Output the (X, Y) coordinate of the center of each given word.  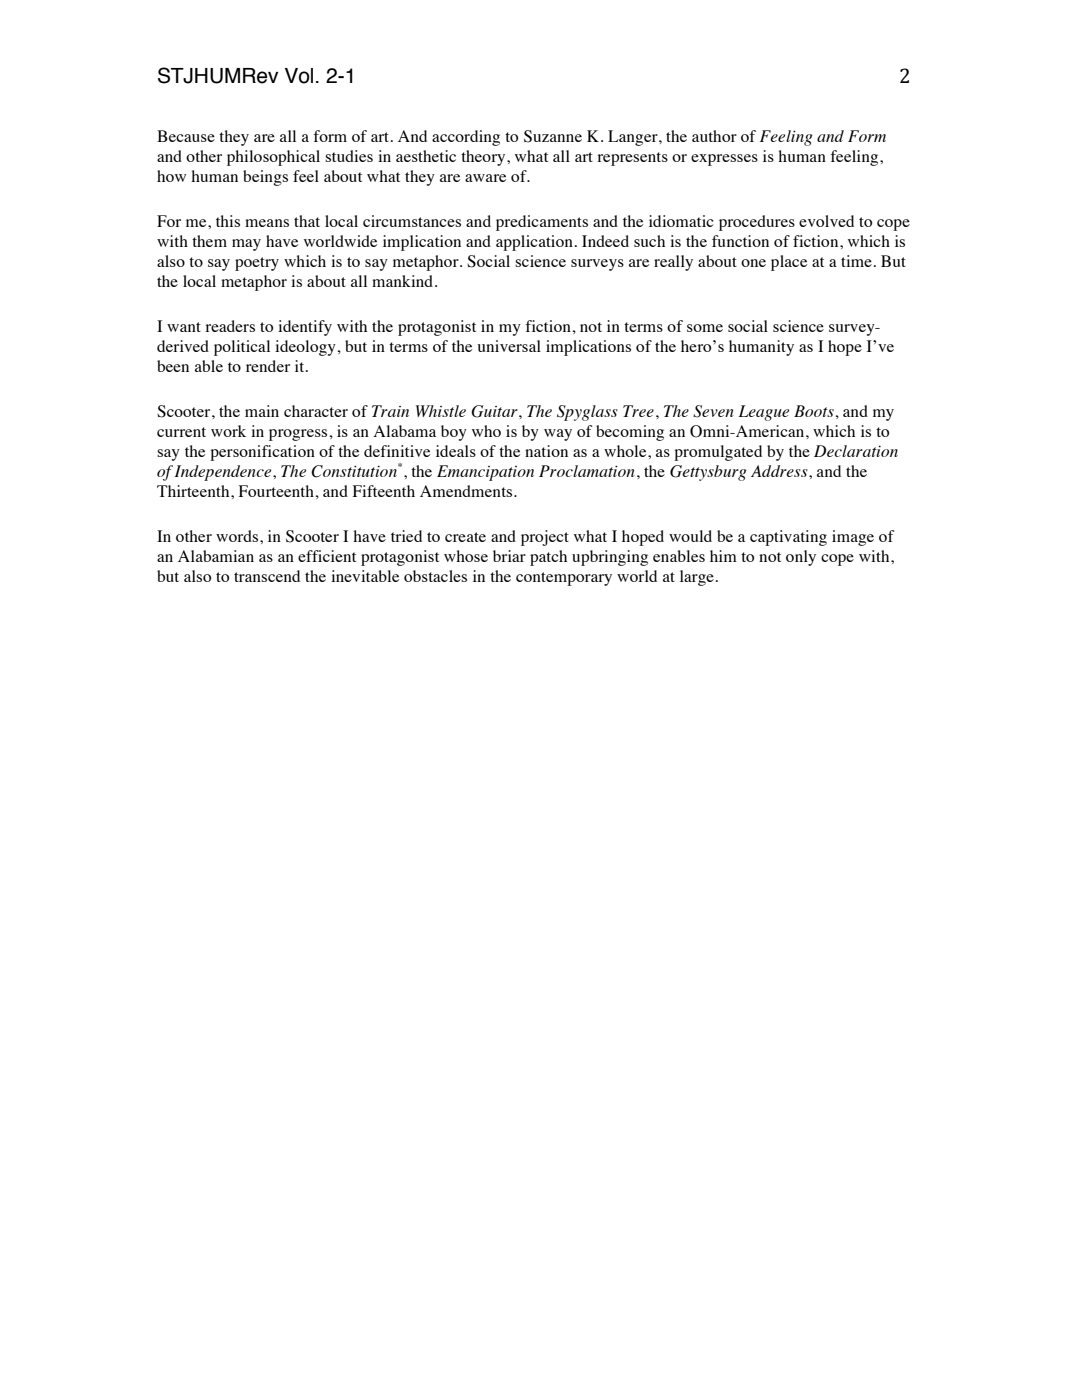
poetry (257, 264)
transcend (267, 576)
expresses (724, 160)
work (228, 431)
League (764, 413)
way (558, 435)
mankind (404, 281)
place (789, 263)
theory (484, 158)
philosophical (273, 158)
